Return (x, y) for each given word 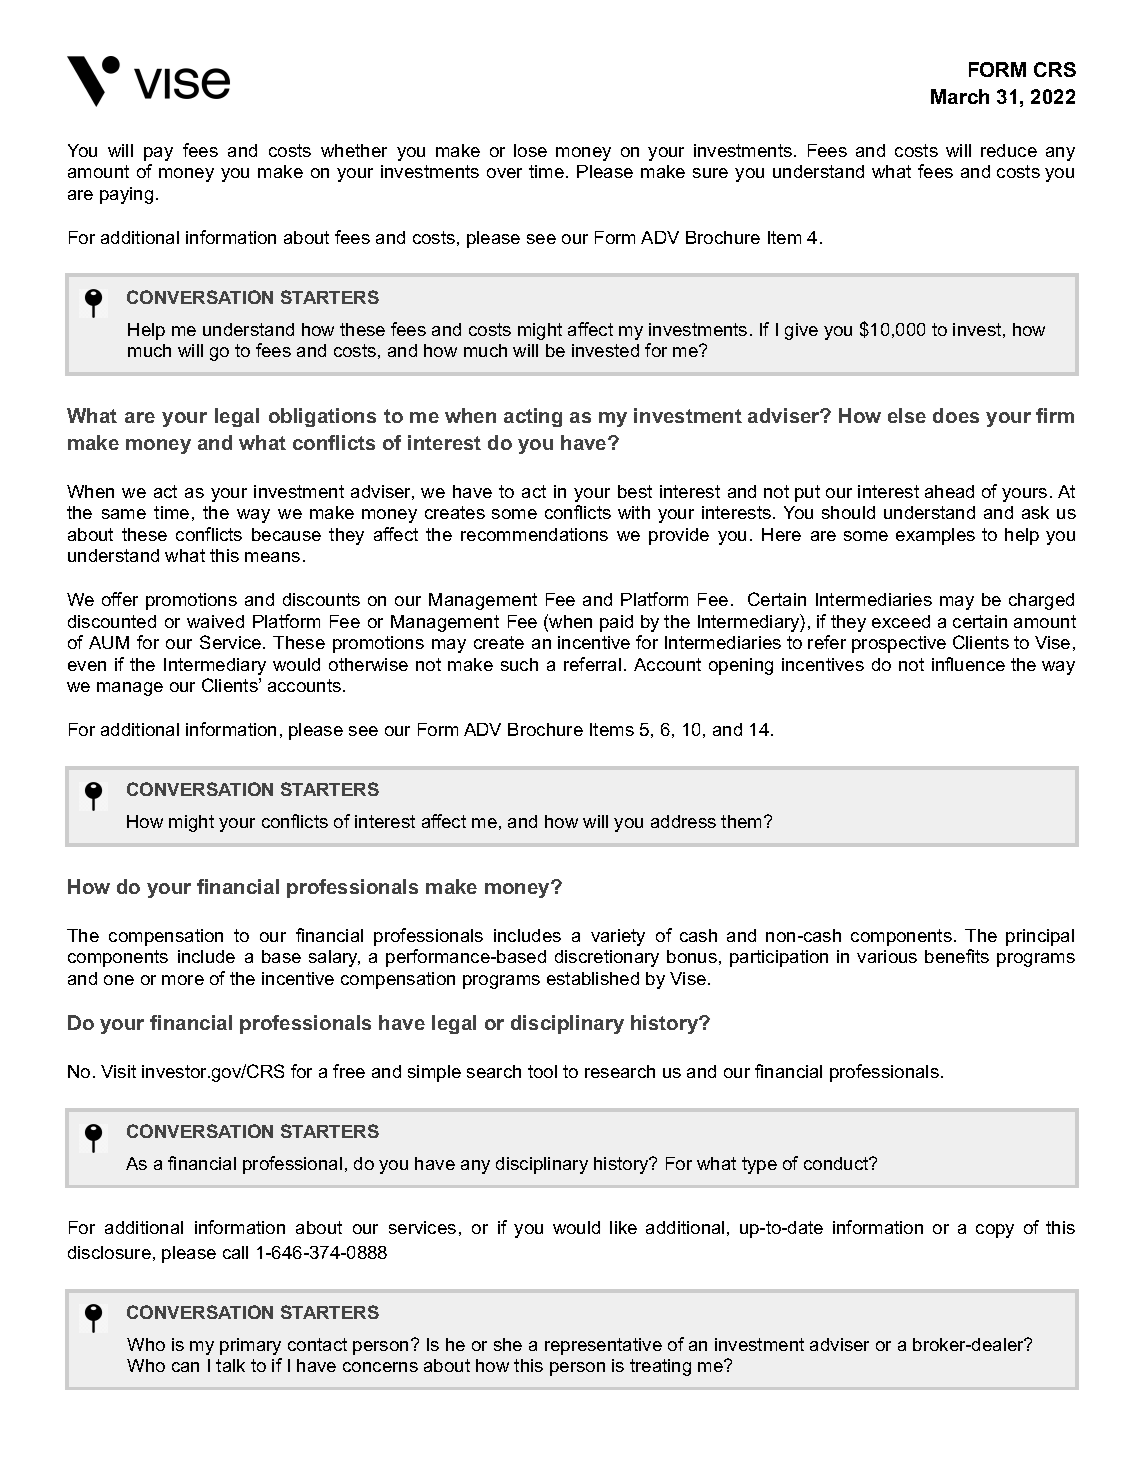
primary (250, 1346)
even (87, 666)
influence (968, 664)
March (960, 96)
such (519, 664)
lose (530, 150)
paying (126, 195)
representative (603, 1346)
